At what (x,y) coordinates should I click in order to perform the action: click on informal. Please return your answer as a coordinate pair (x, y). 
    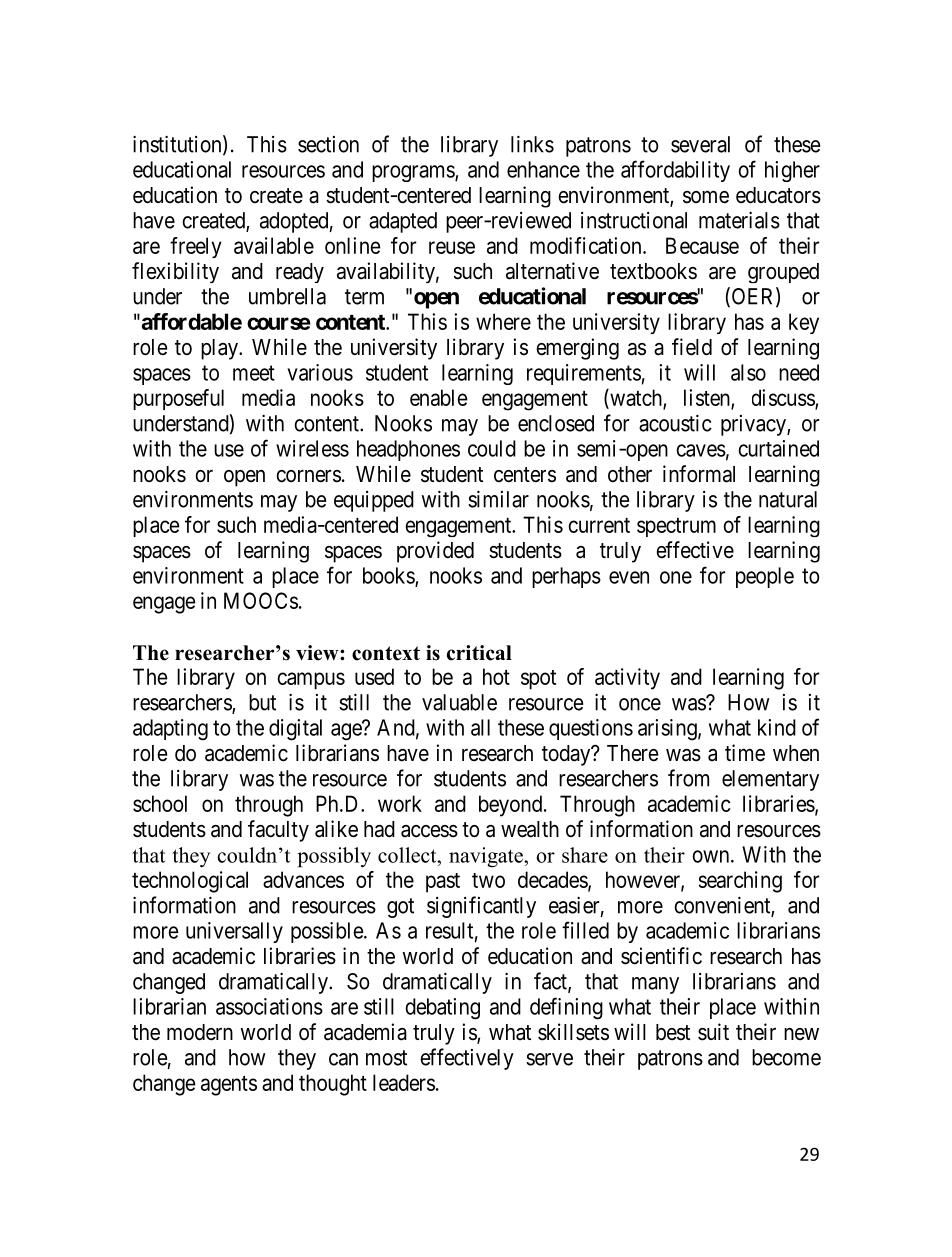
    Looking at the image, I should click on (699, 474).
